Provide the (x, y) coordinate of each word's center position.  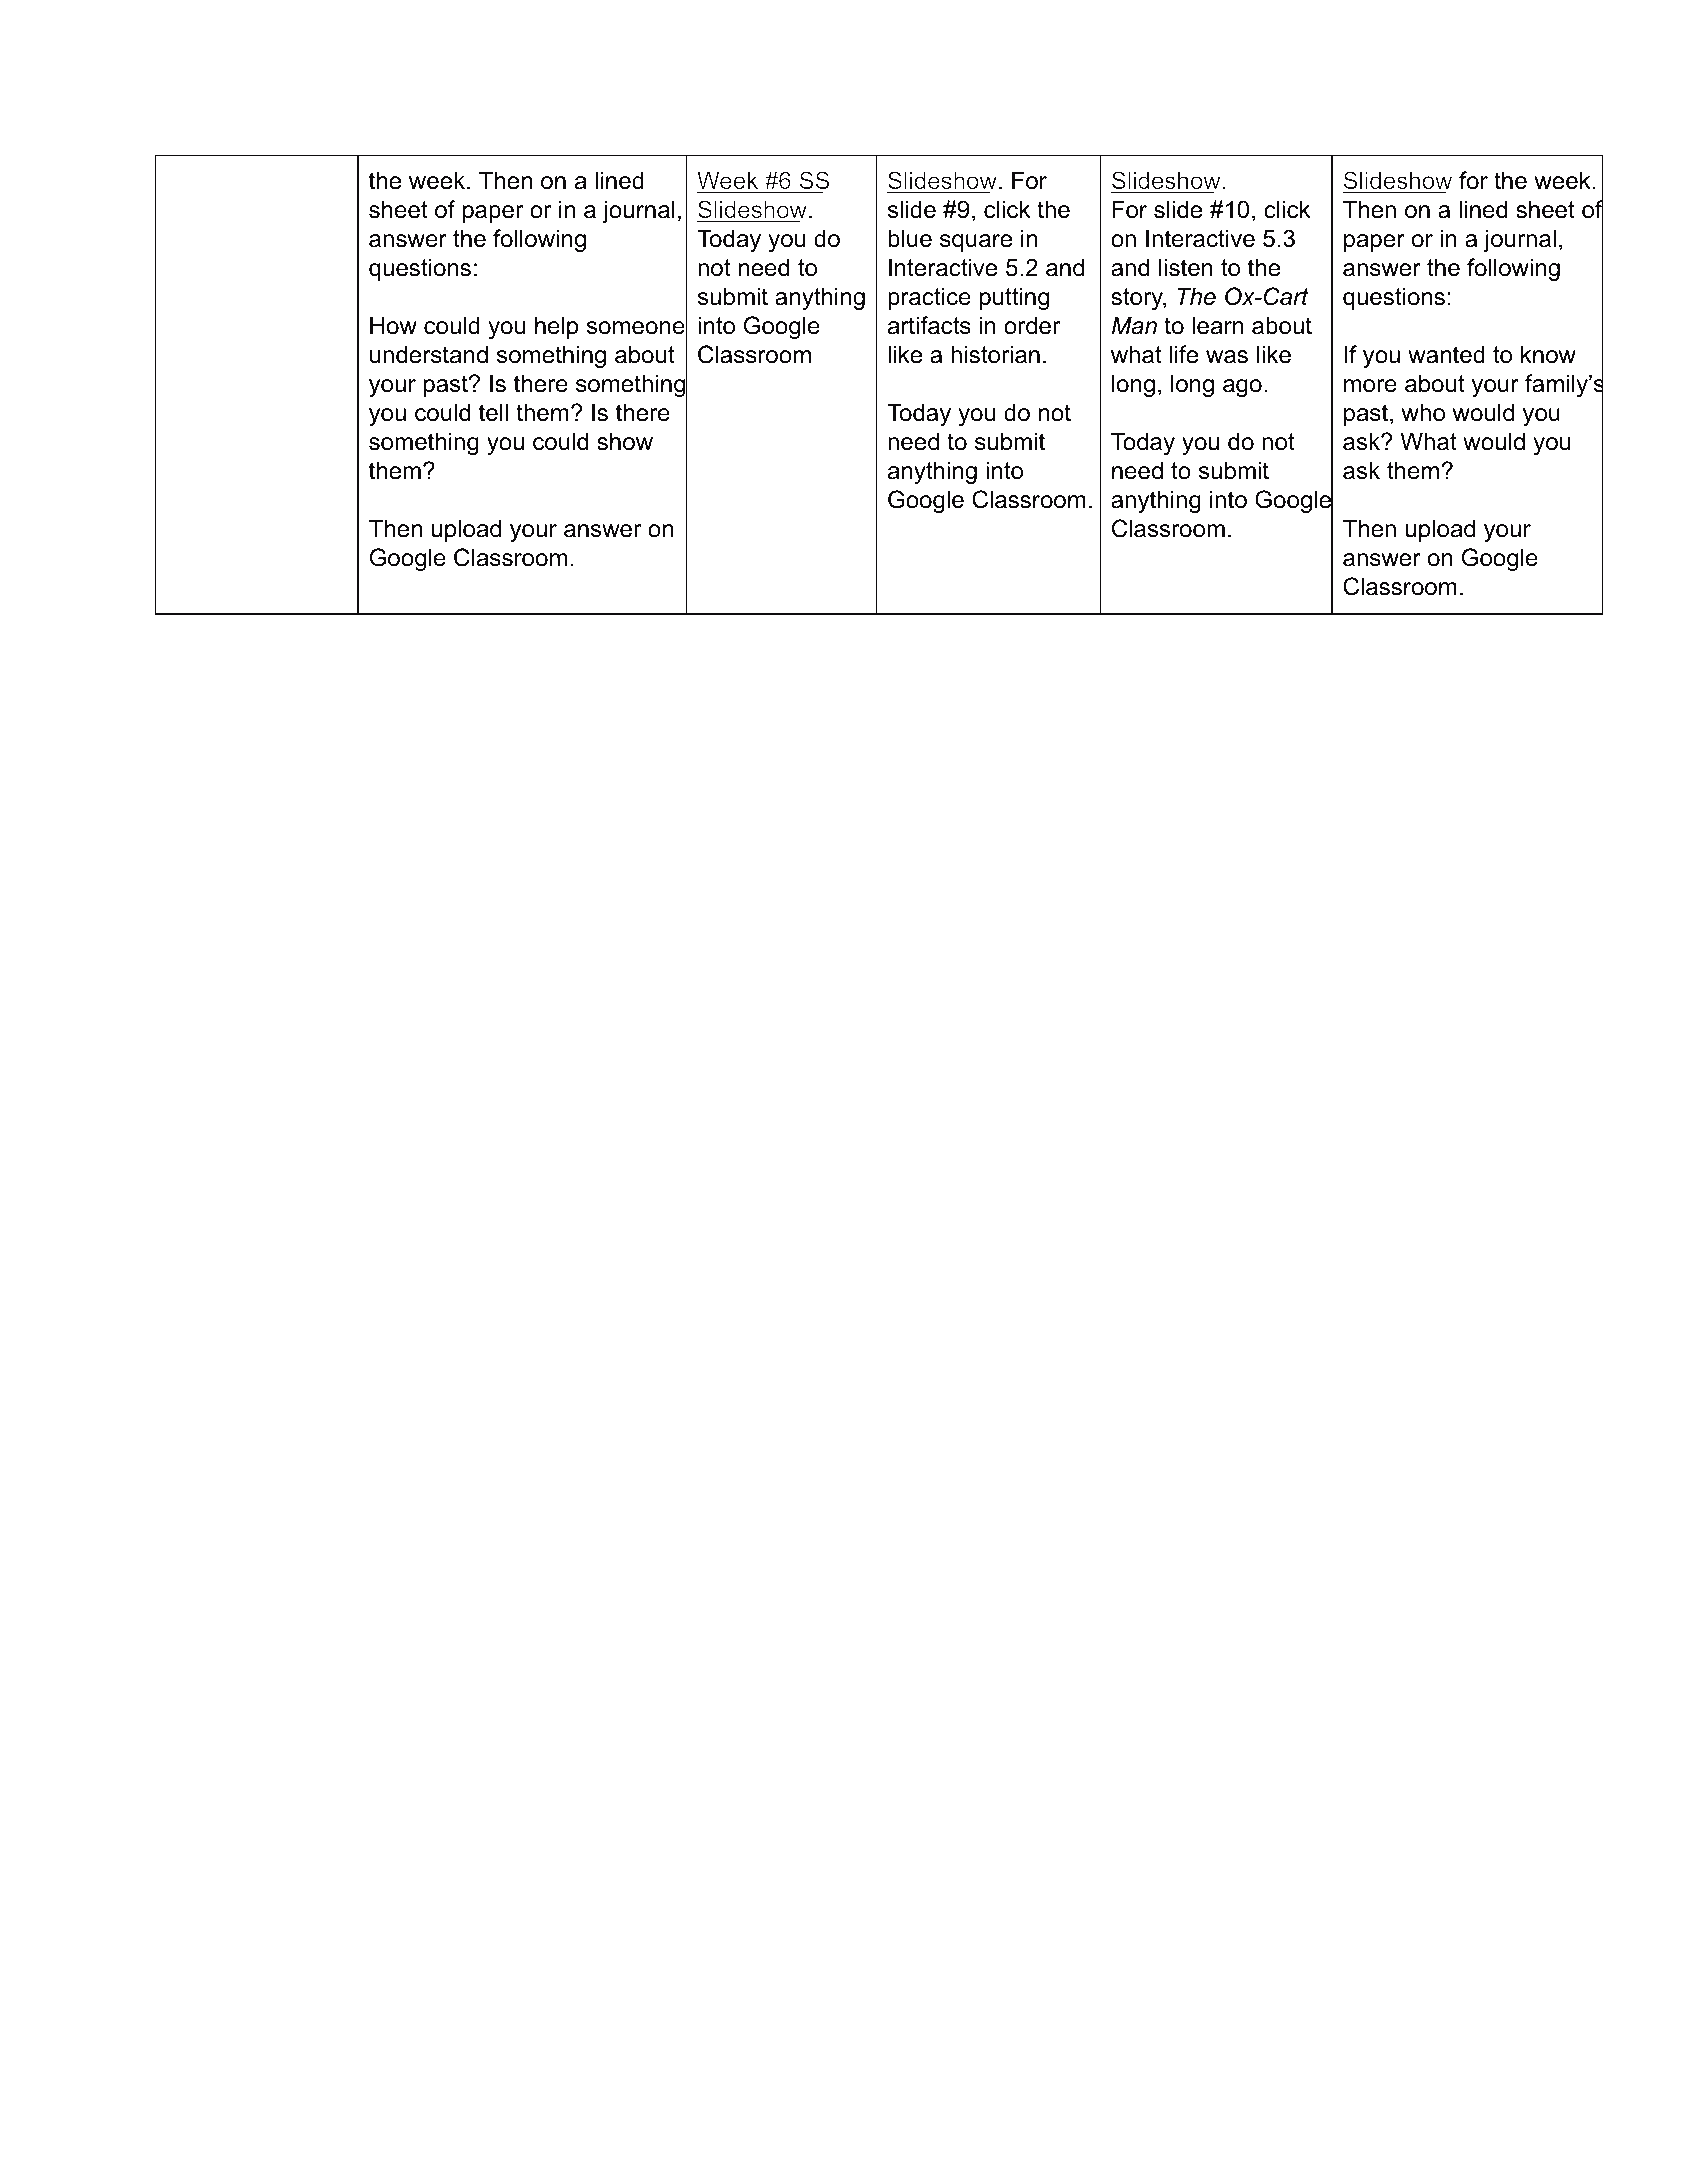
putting (1014, 298)
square (976, 243)
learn (1218, 325)
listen (1186, 267)
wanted (1446, 354)
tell (493, 412)
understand (429, 354)
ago (1242, 388)
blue (910, 238)
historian (995, 354)
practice (929, 298)
